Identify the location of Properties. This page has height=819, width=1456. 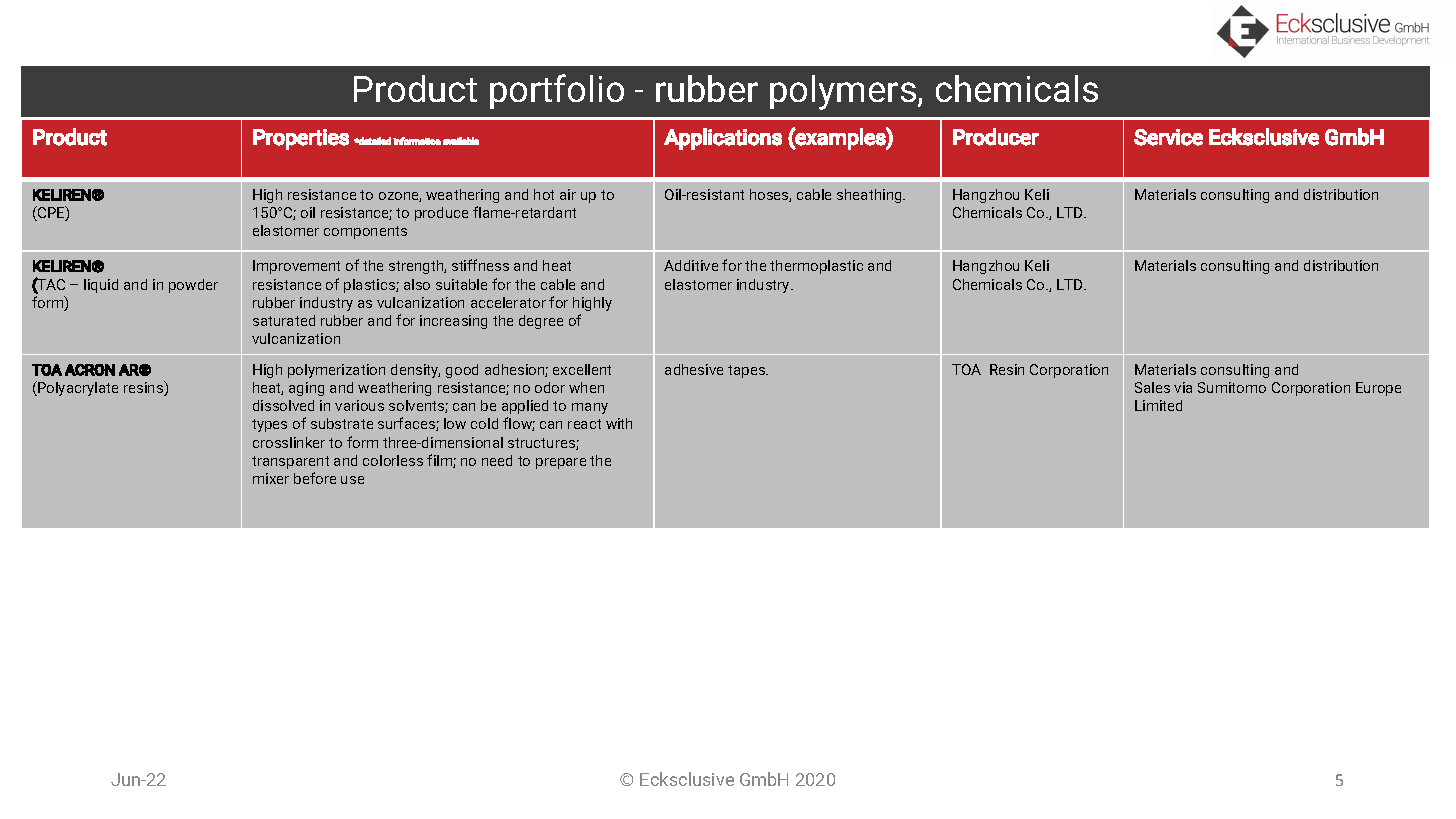
(301, 139).
